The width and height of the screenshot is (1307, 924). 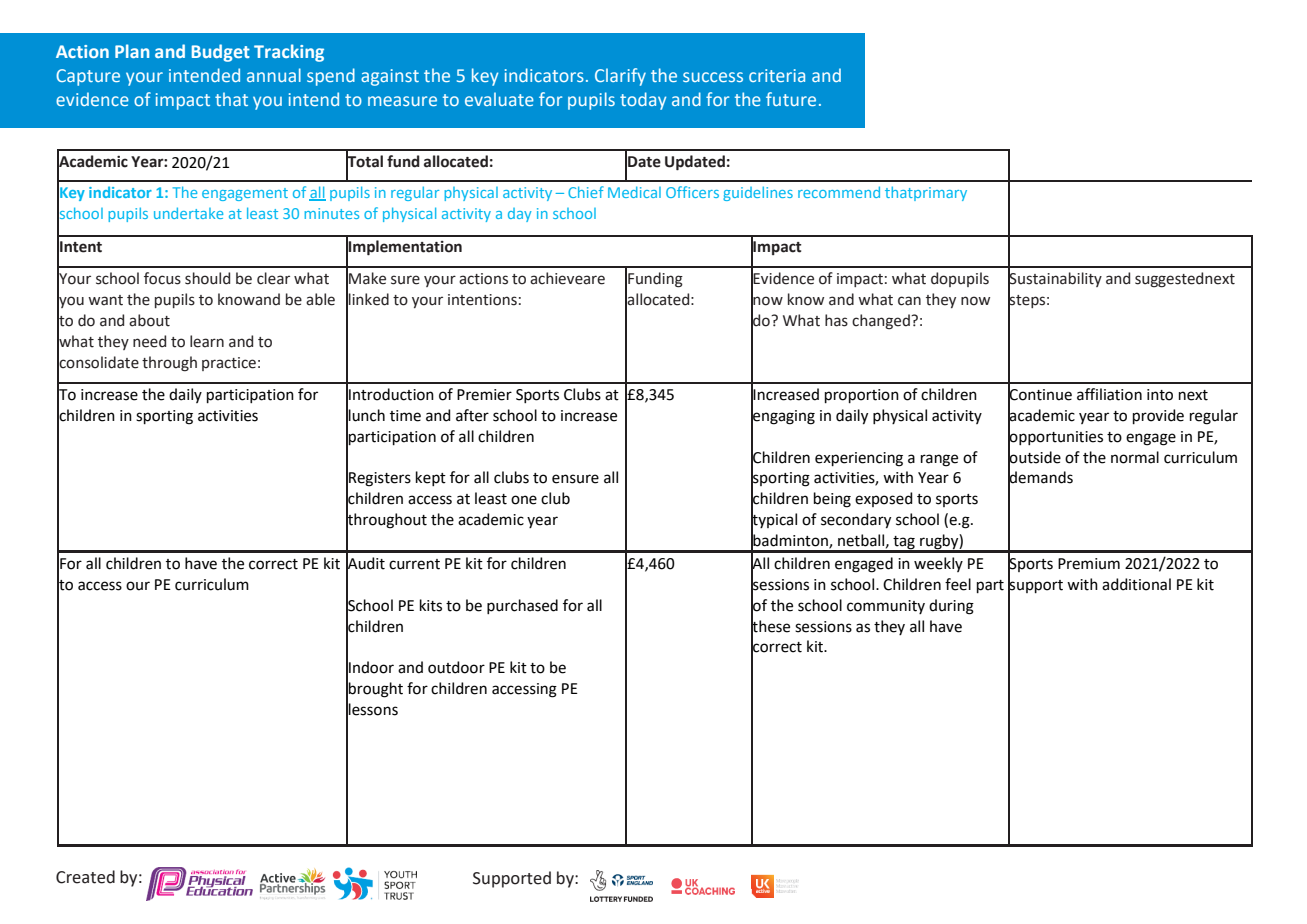 What do you see at coordinates (791, 99) in the screenshot?
I see `future` at bounding box center [791, 99].
